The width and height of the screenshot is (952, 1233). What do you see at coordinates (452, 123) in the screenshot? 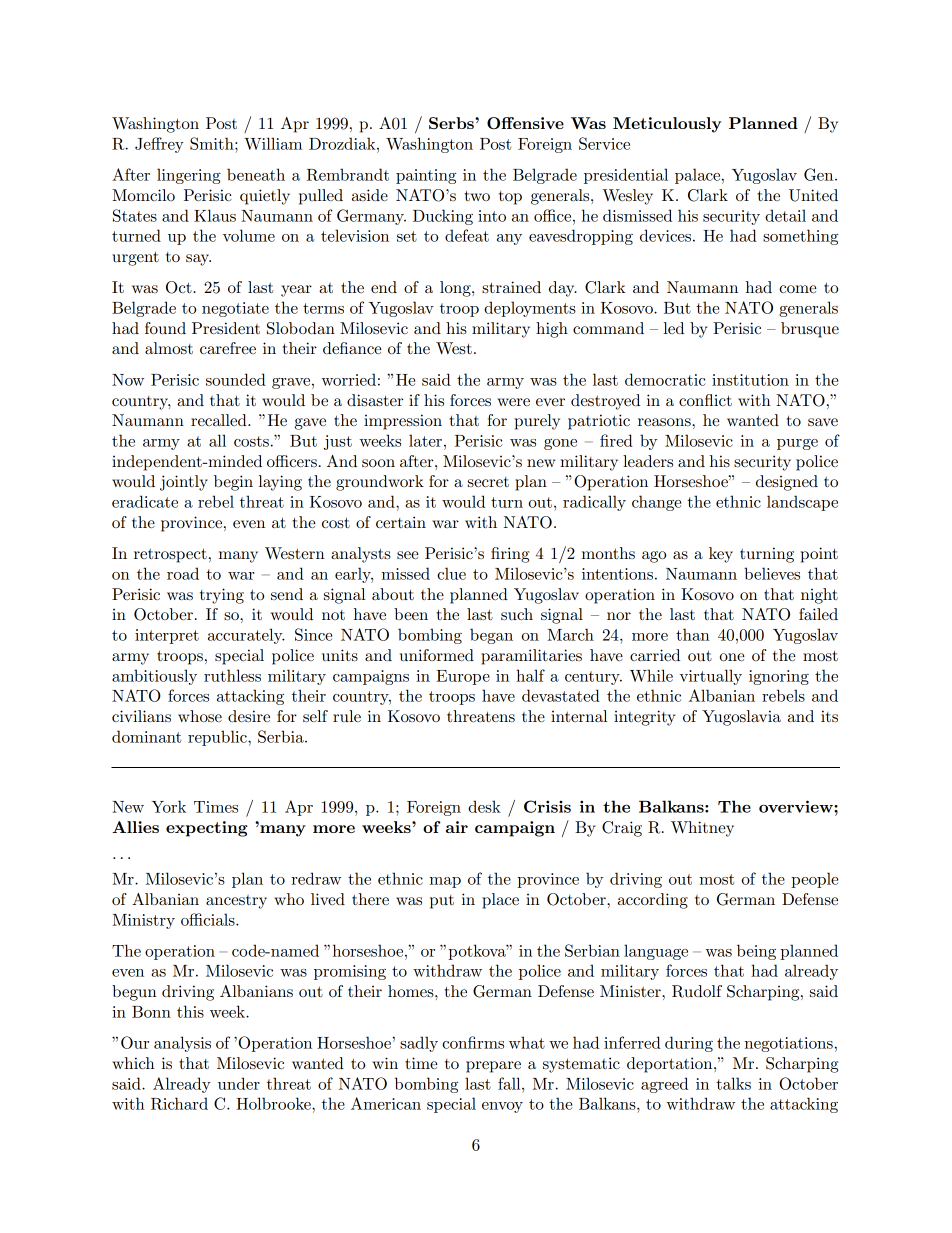
I see `Serbs` at bounding box center [452, 123].
